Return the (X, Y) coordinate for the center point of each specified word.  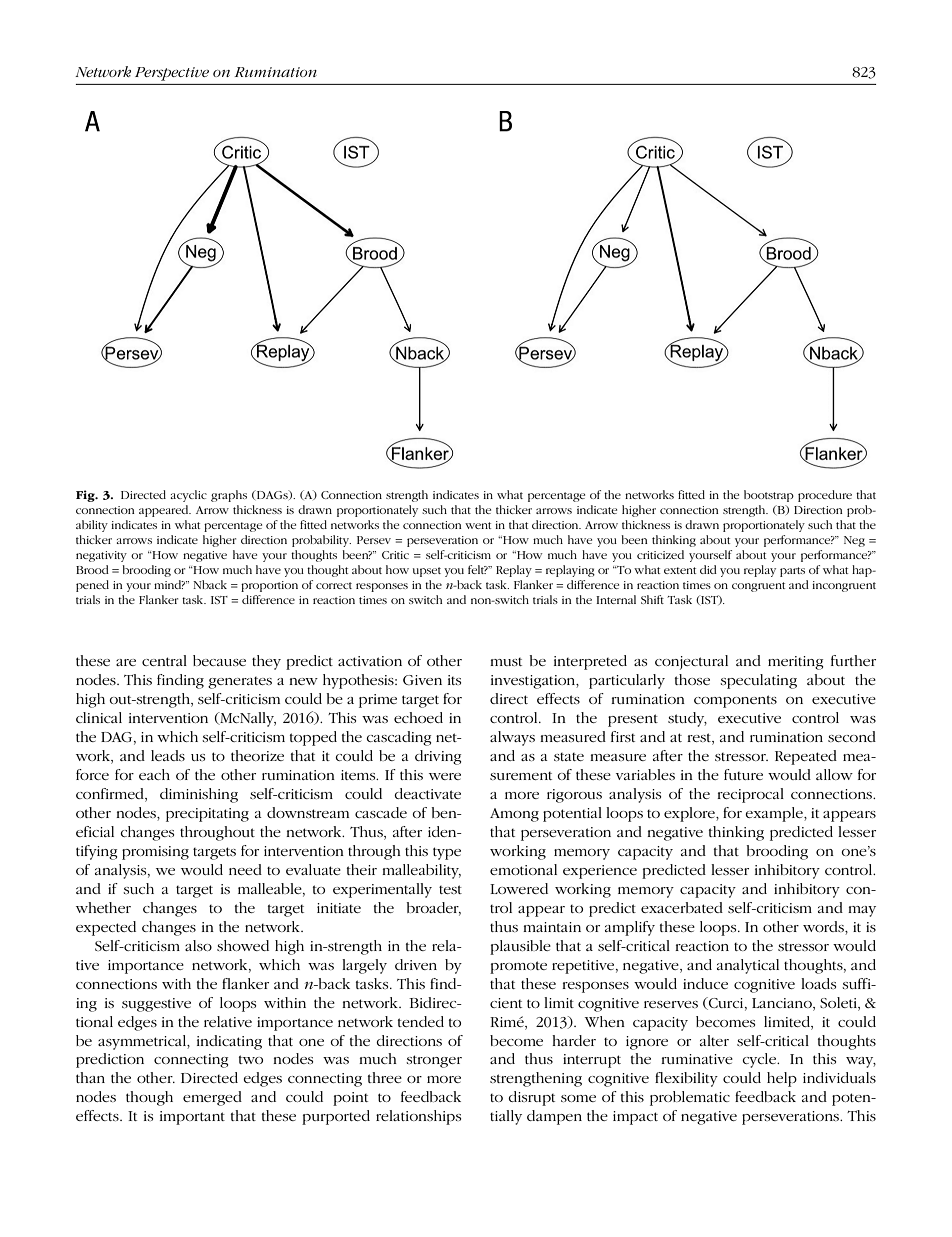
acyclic (188, 496)
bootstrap (769, 496)
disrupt (531, 1098)
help (782, 1079)
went (478, 525)
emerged (212, 1098)
